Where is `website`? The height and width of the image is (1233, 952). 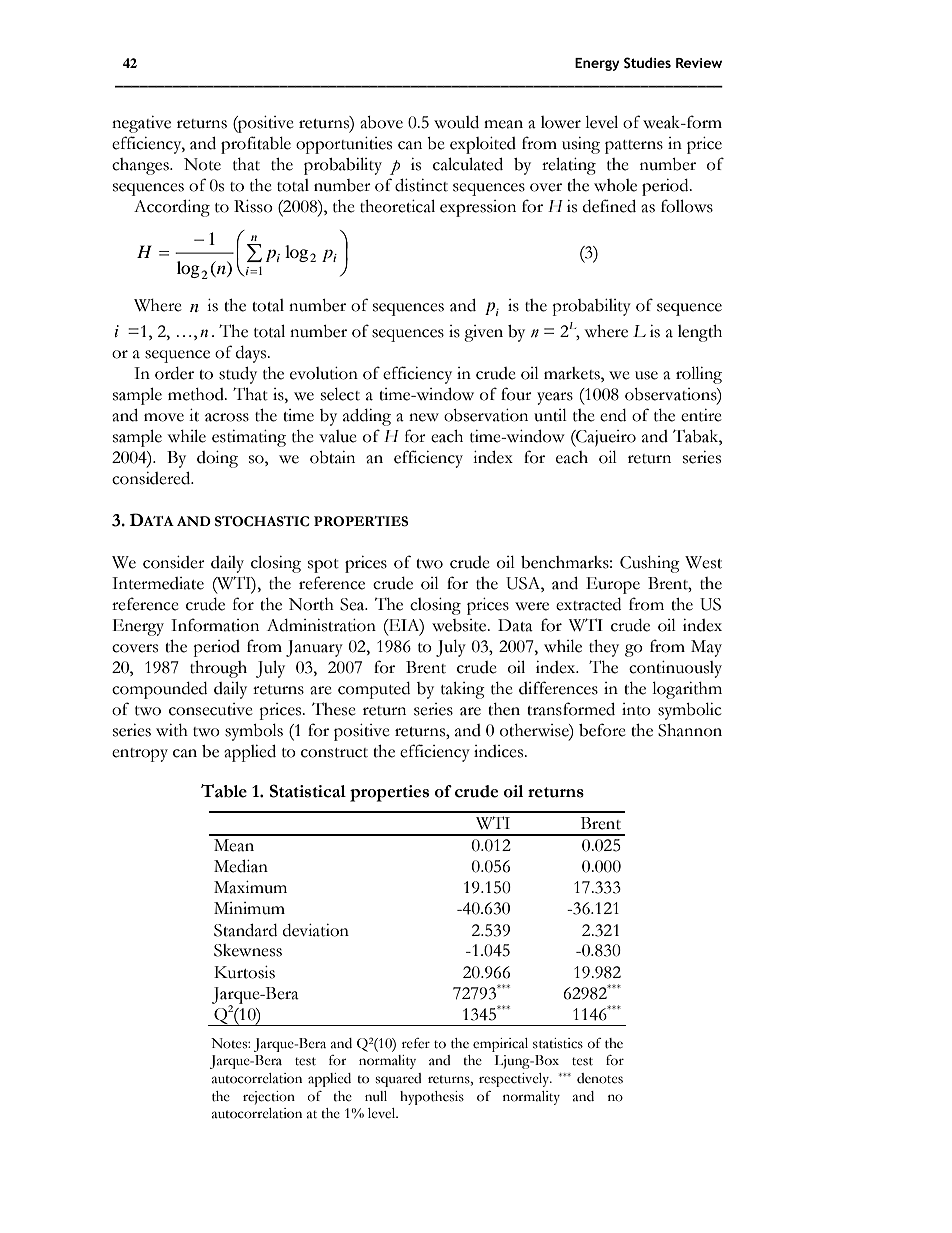
website is located at coordinates (460, 625).
